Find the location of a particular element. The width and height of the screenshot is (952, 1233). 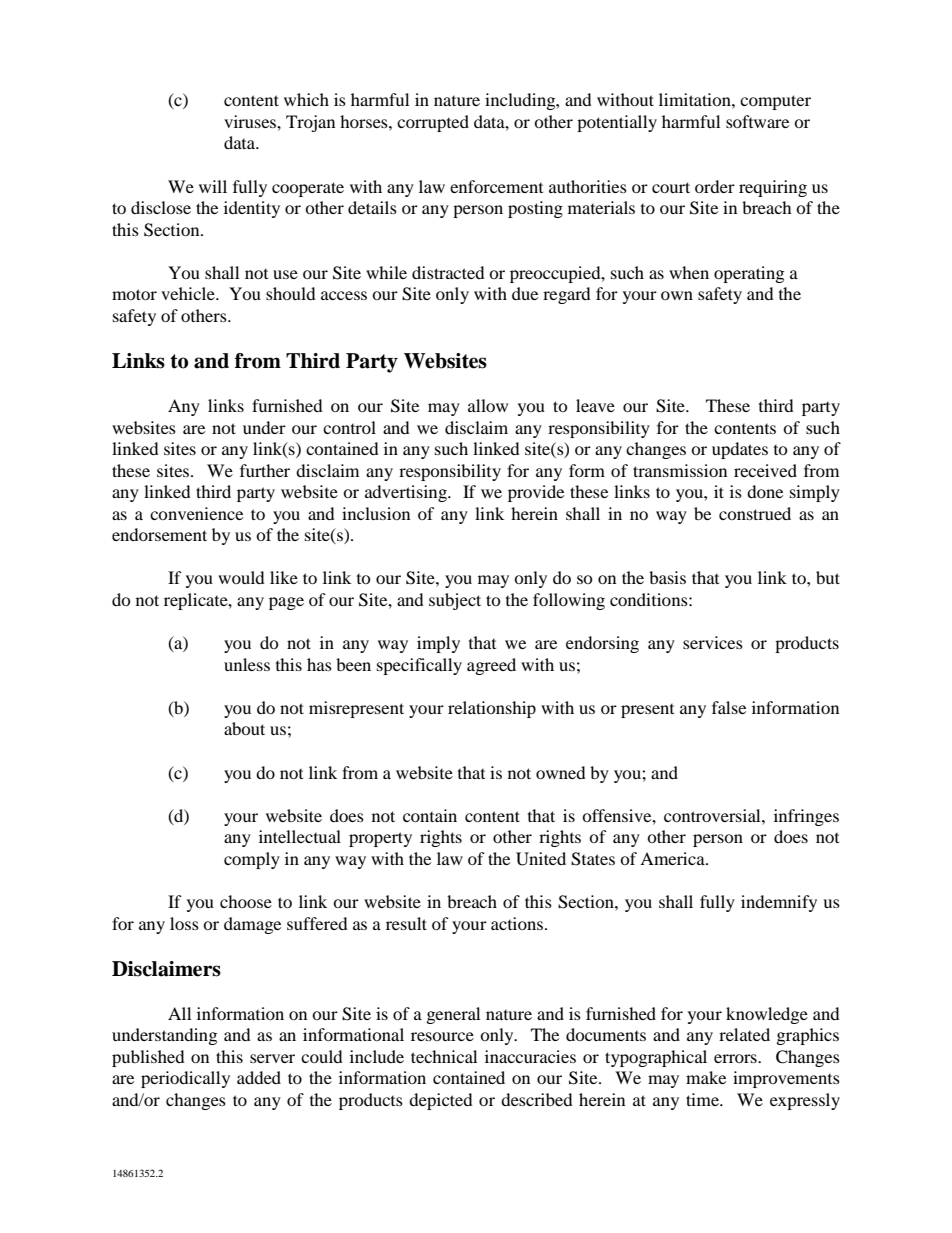

technical is located at coordinates (444, 1056).
